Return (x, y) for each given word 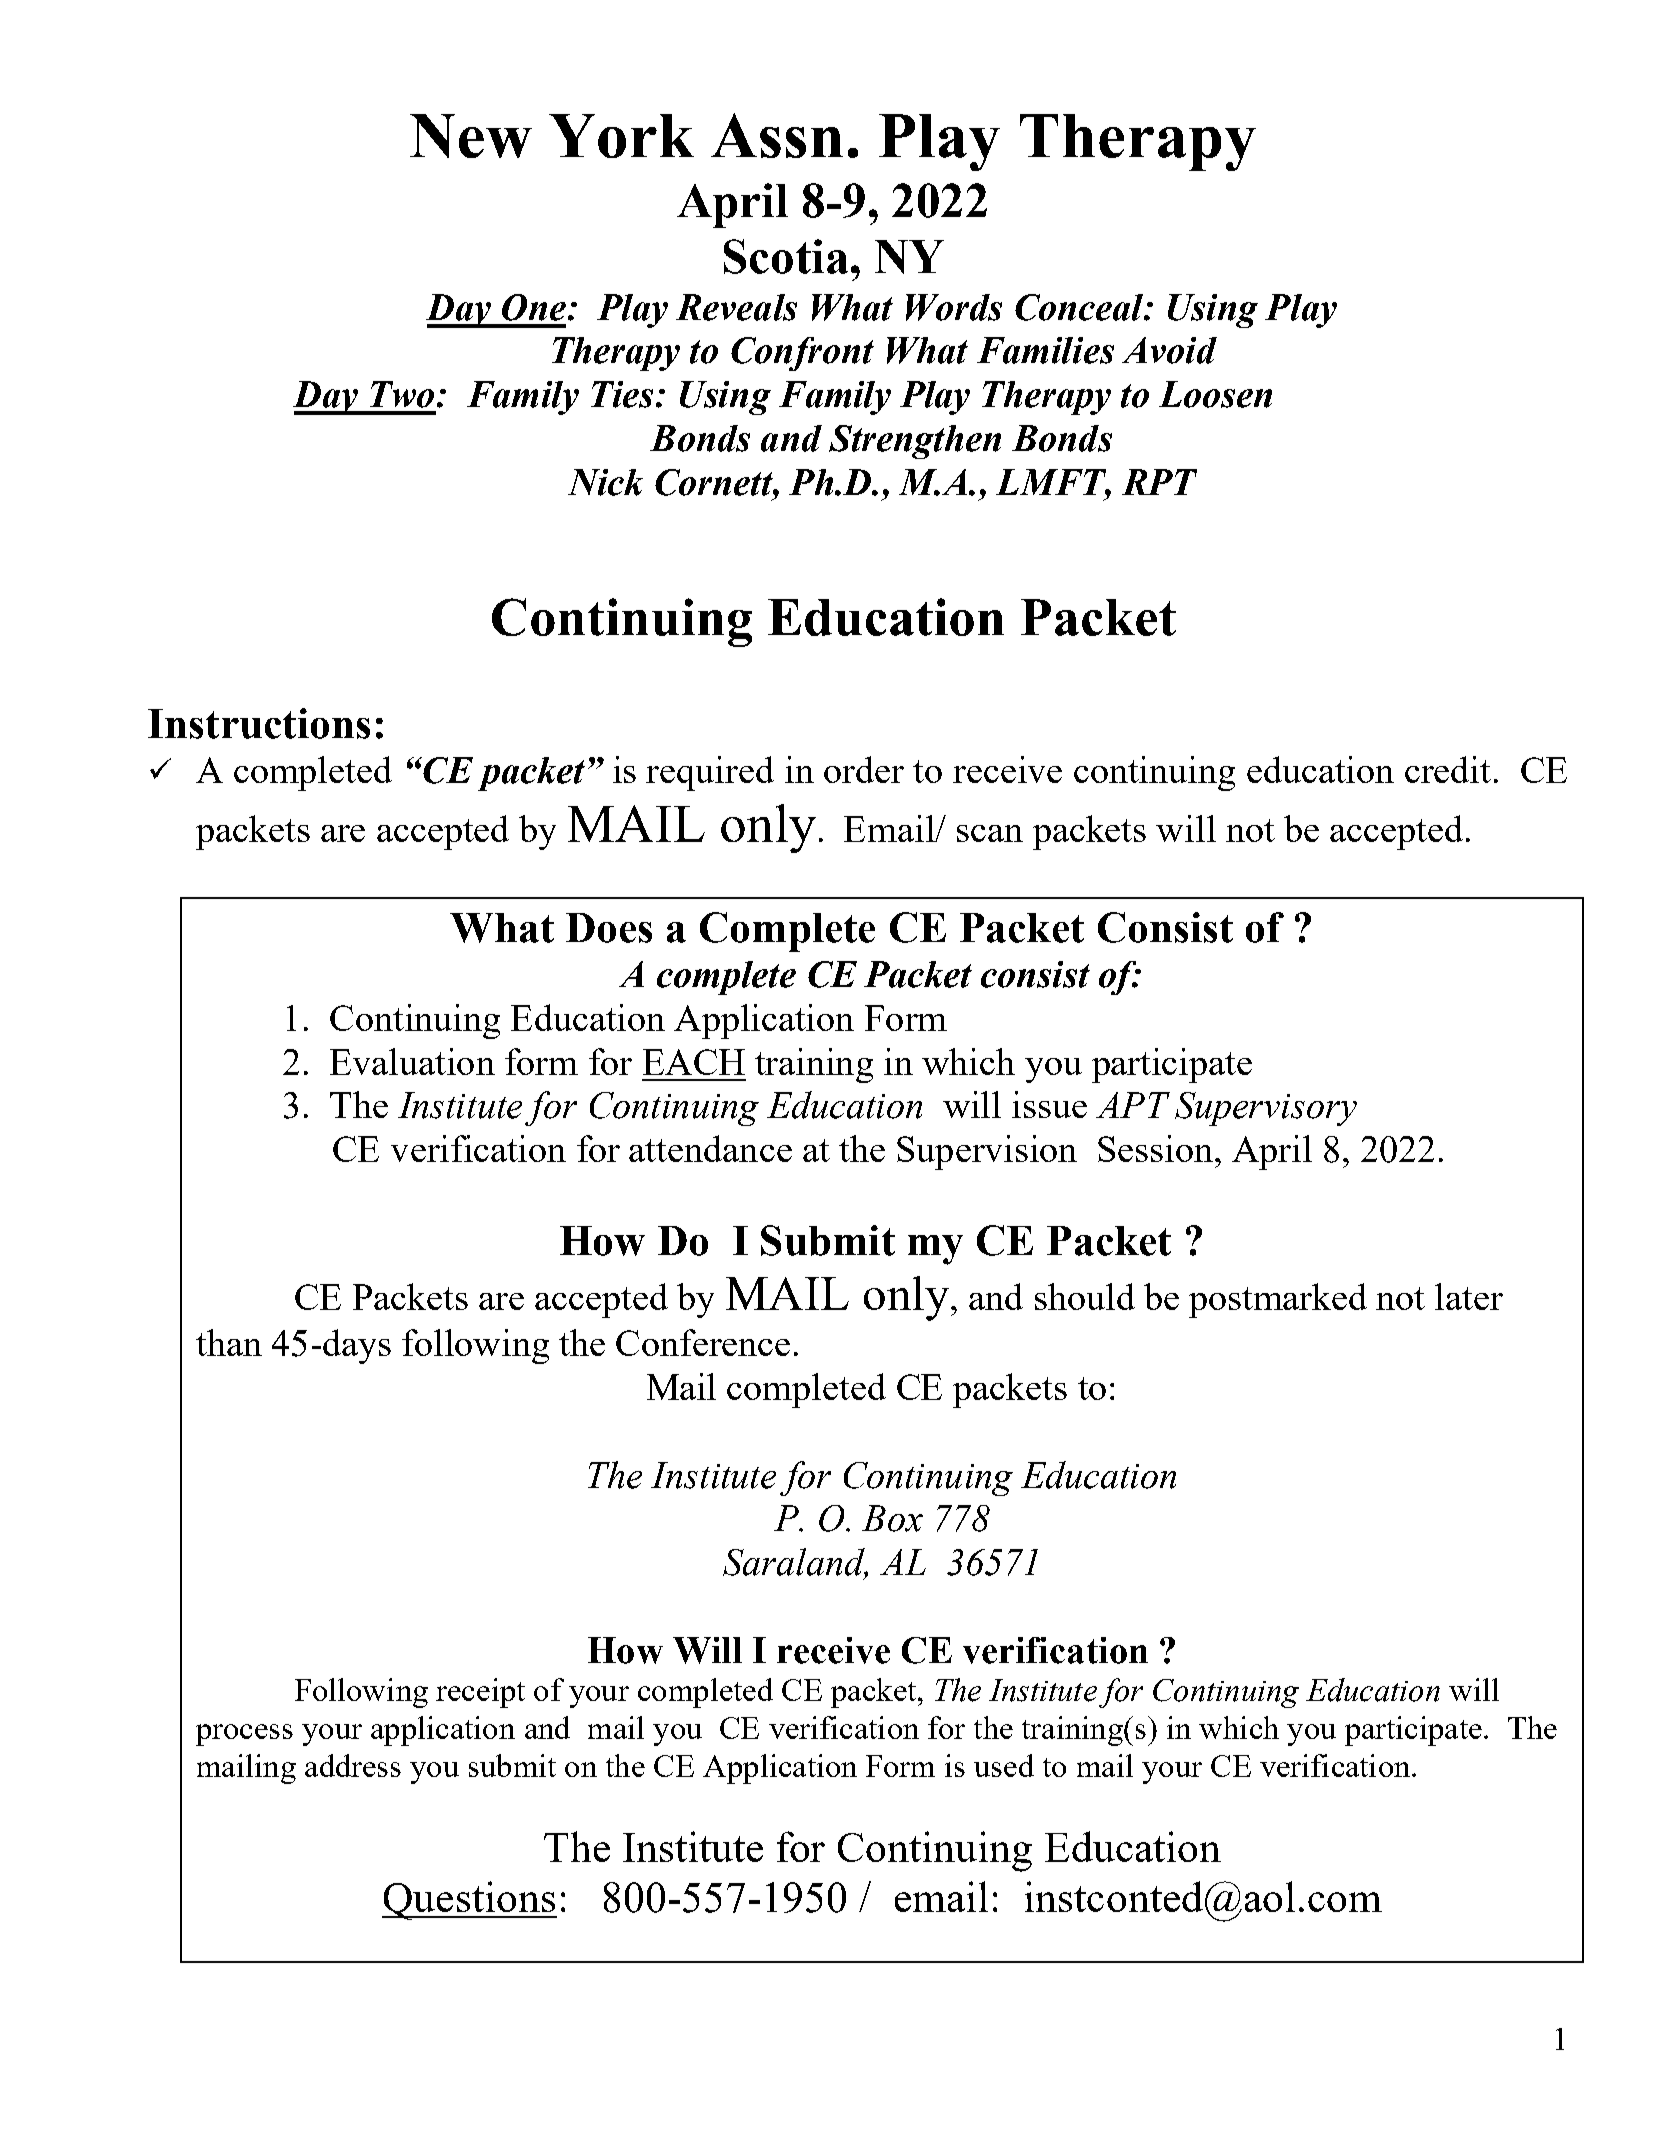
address (353, 1765)
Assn (777, 135)
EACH (694, 1062)
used (1004, 1765)
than (229, 1342)
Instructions (259, 723)
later (1469, 1296)
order (864, 769)
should (1085, 1296)
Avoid (1169, 350)
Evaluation (412, 1061)
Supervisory (1266, 1109)
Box (892, 1518)
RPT (1159, 482)
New (471, 136)
